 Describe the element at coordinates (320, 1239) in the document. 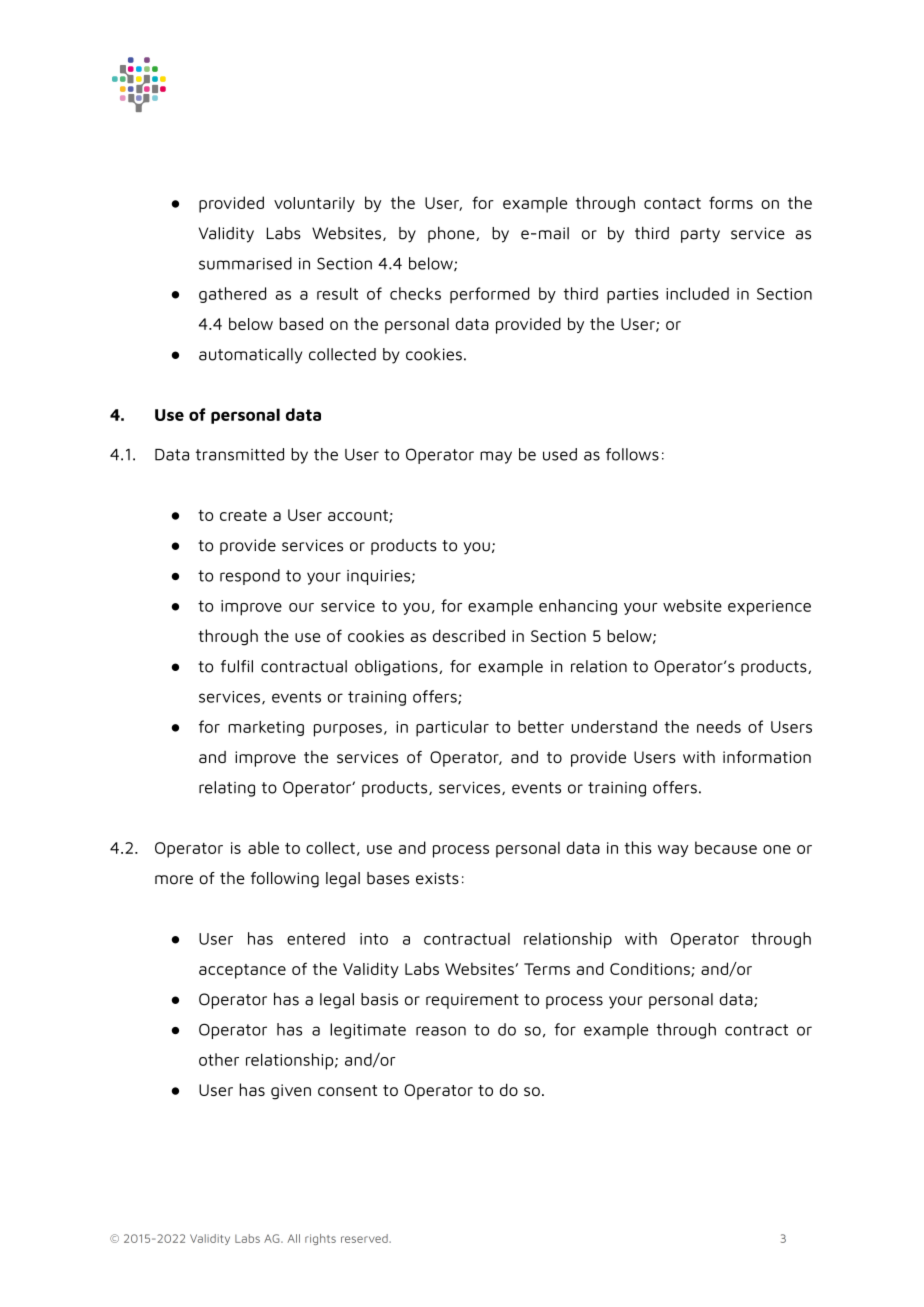

I see `rights` at that location.
